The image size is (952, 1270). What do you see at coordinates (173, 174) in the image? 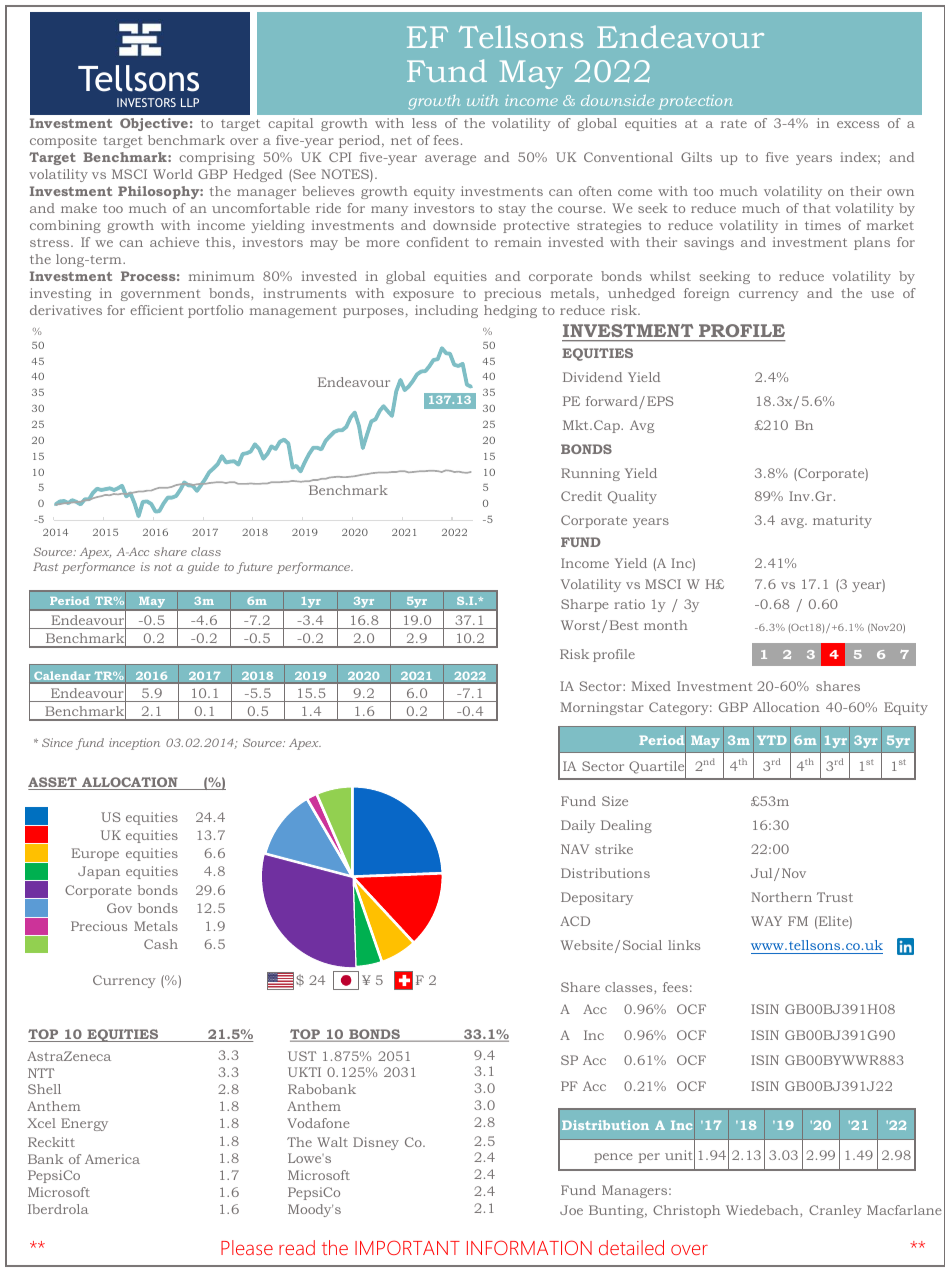
I see `World` at bounding box center [173, 174].
